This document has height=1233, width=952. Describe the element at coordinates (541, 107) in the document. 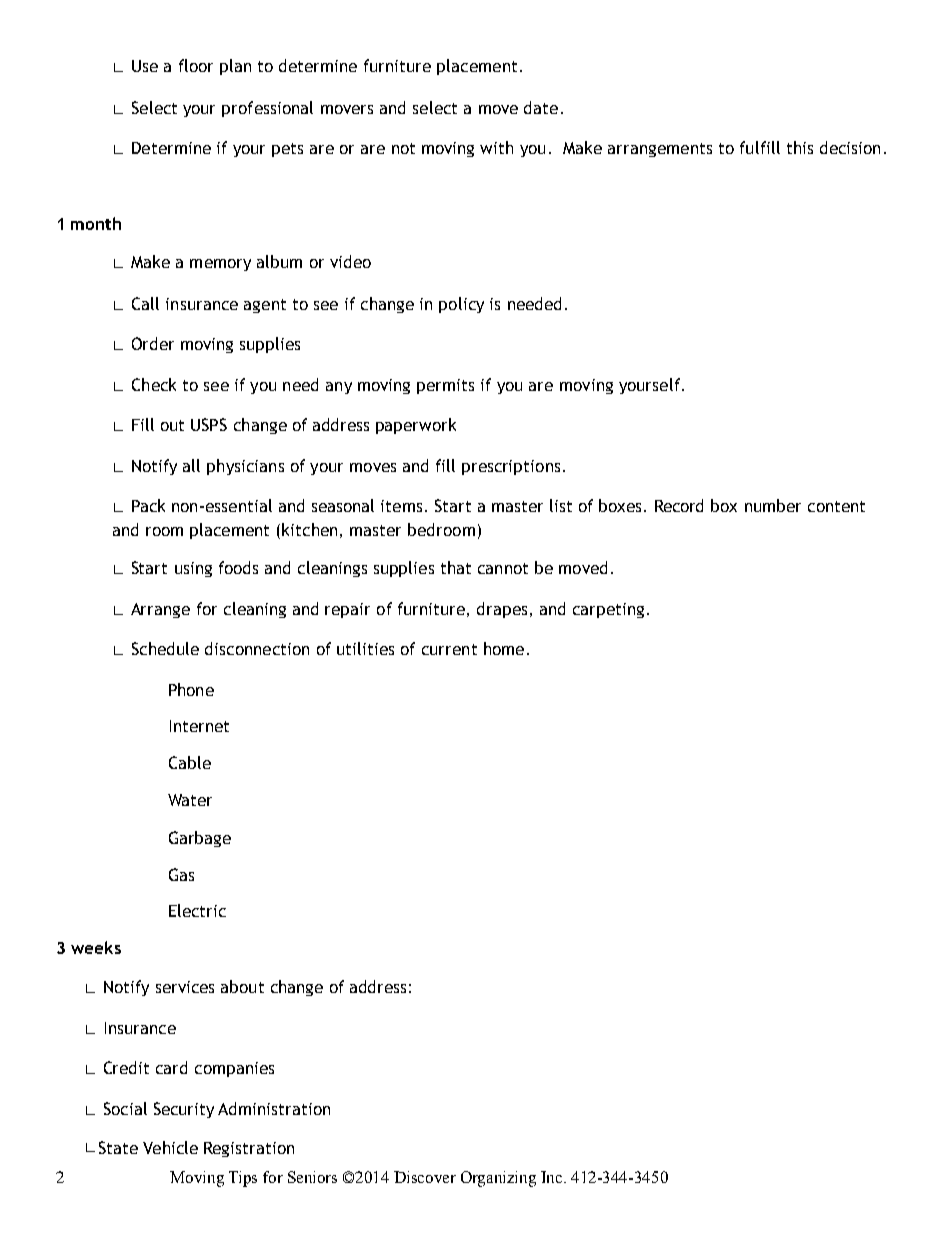

I see `date` at that location.
